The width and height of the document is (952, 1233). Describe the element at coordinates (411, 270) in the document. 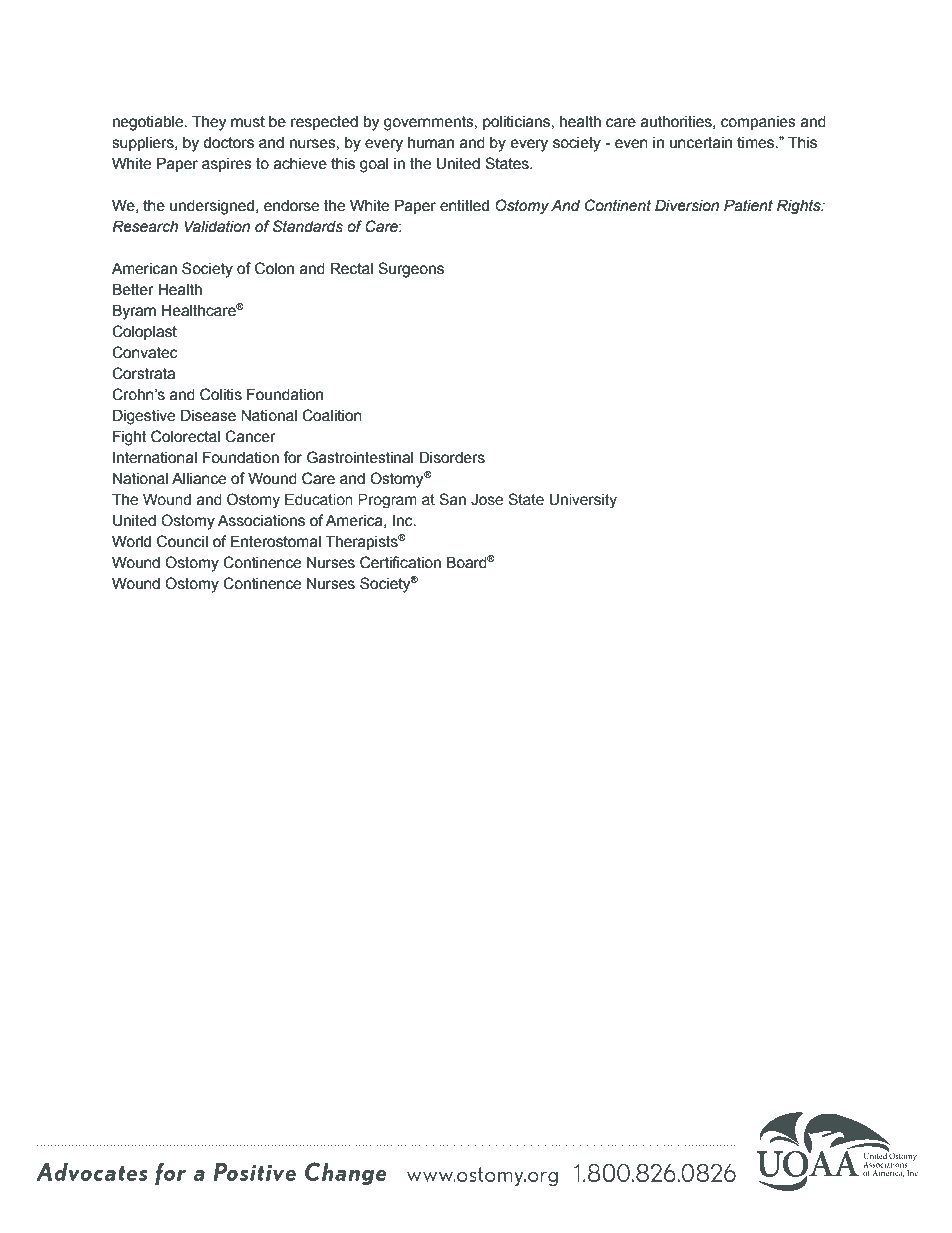

I see `Surgeons` at that location.
